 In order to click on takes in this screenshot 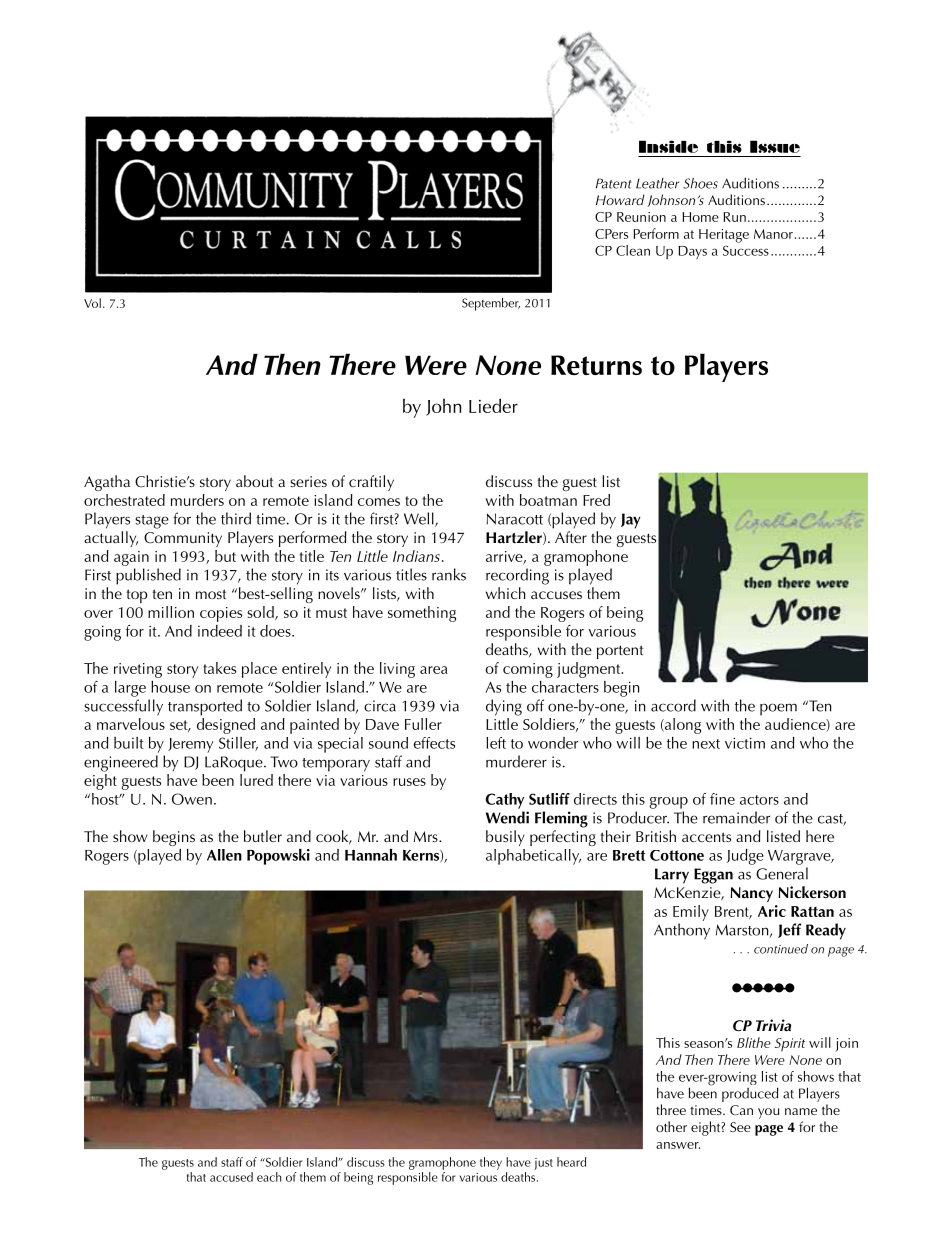, I will do `click(219, 668)`.
